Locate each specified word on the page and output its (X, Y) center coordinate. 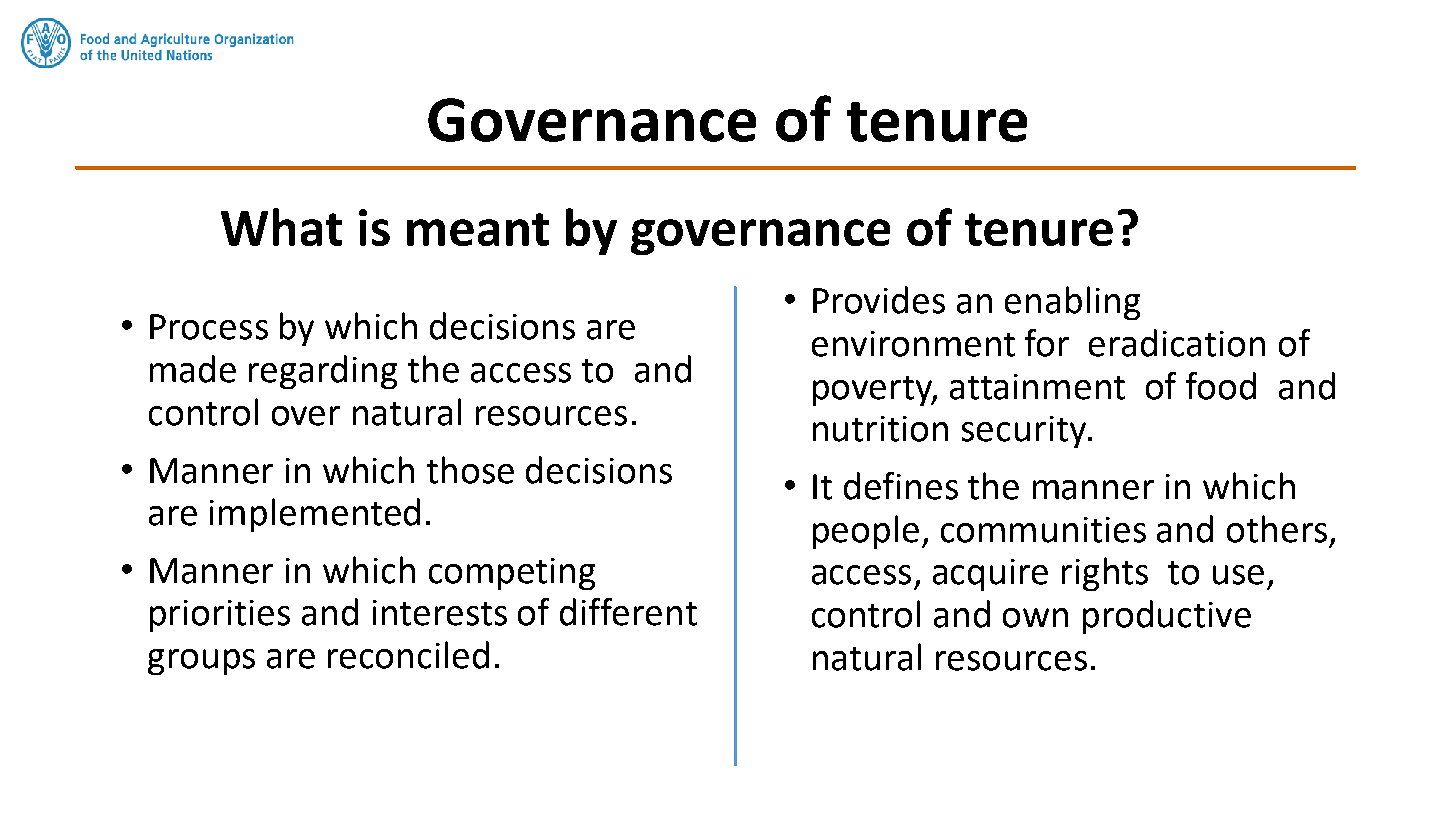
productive (1167, 617)
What (281, 227)
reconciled (408, 655)
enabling (1072, 303)
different (628, 612)
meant (478, 229)
